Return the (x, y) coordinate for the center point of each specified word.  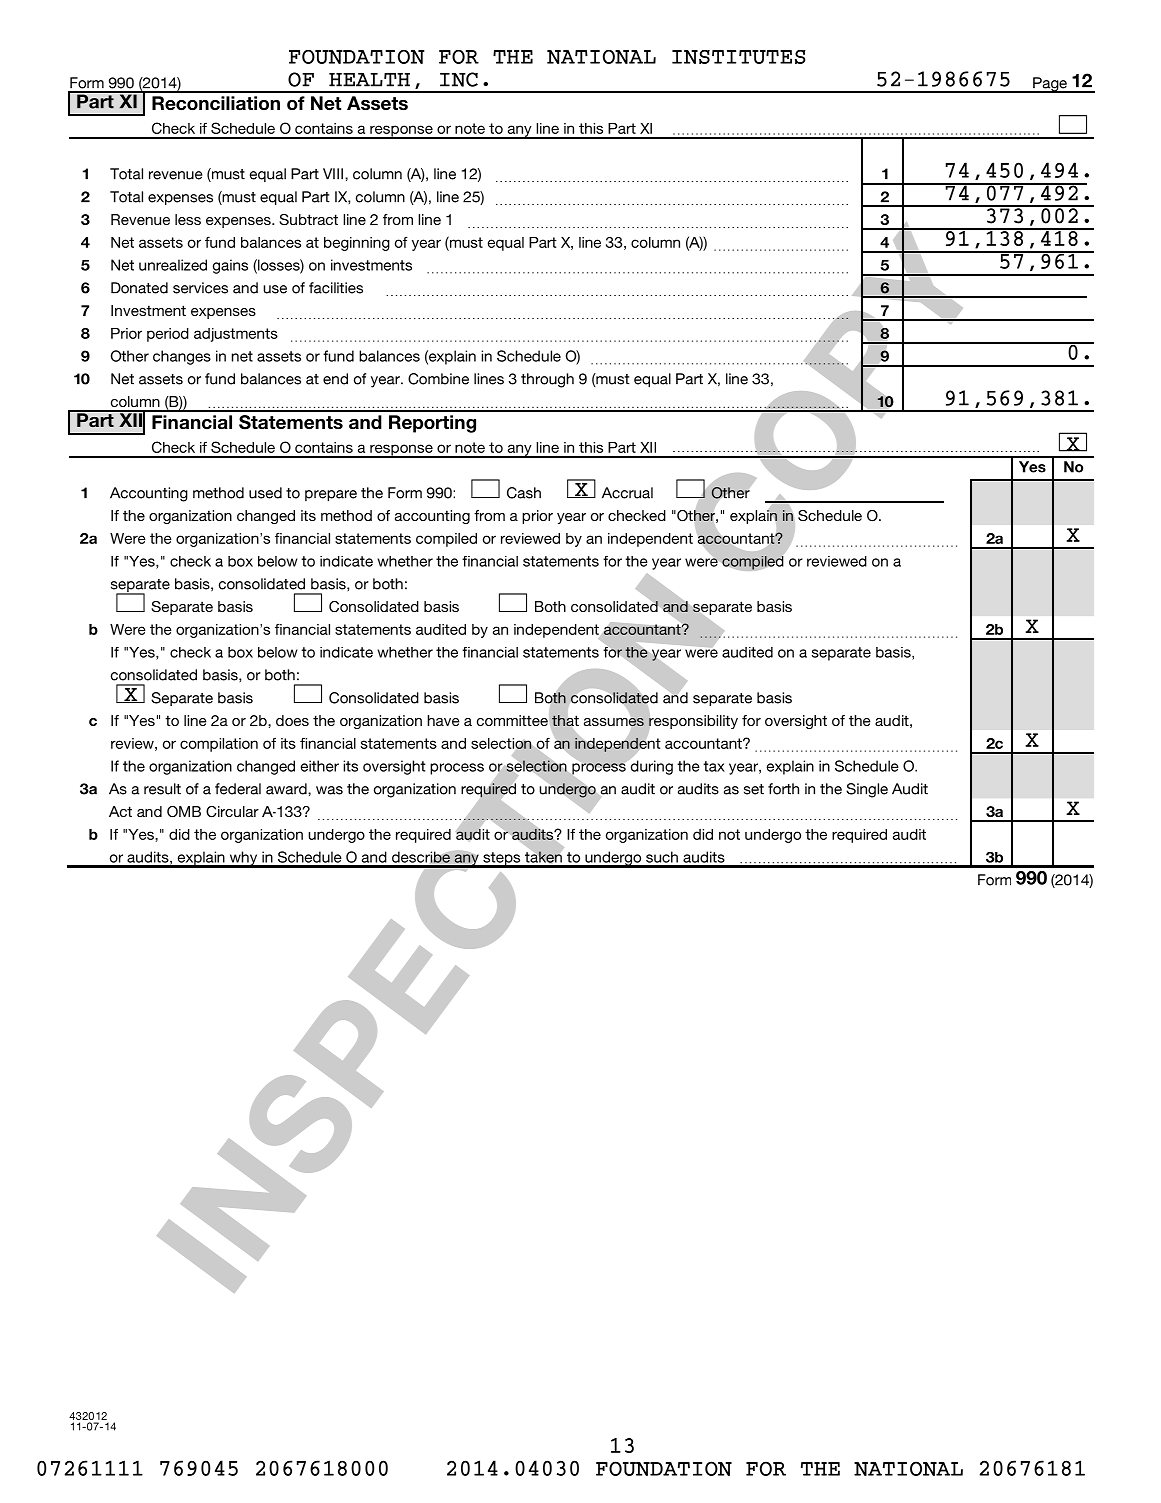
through (547, 380)
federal (238, 789)
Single (867, 790)
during (650, 766)
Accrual (627, 493)
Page (1050, 85)
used (265, 493)
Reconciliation (216, 103)
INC (459, 79)
